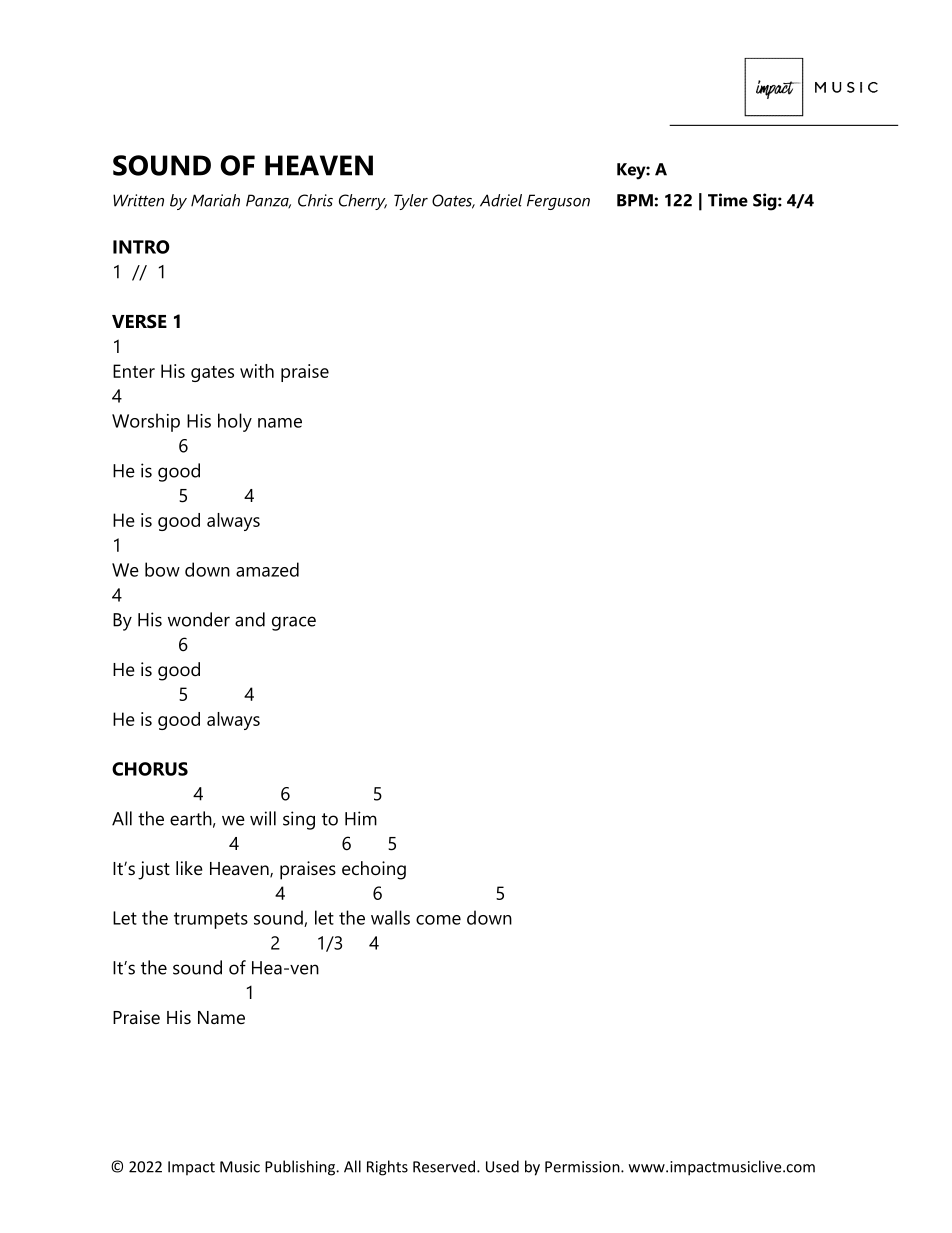 This page has height=1233, width=952. I want to click on will, so click(263, 818).
